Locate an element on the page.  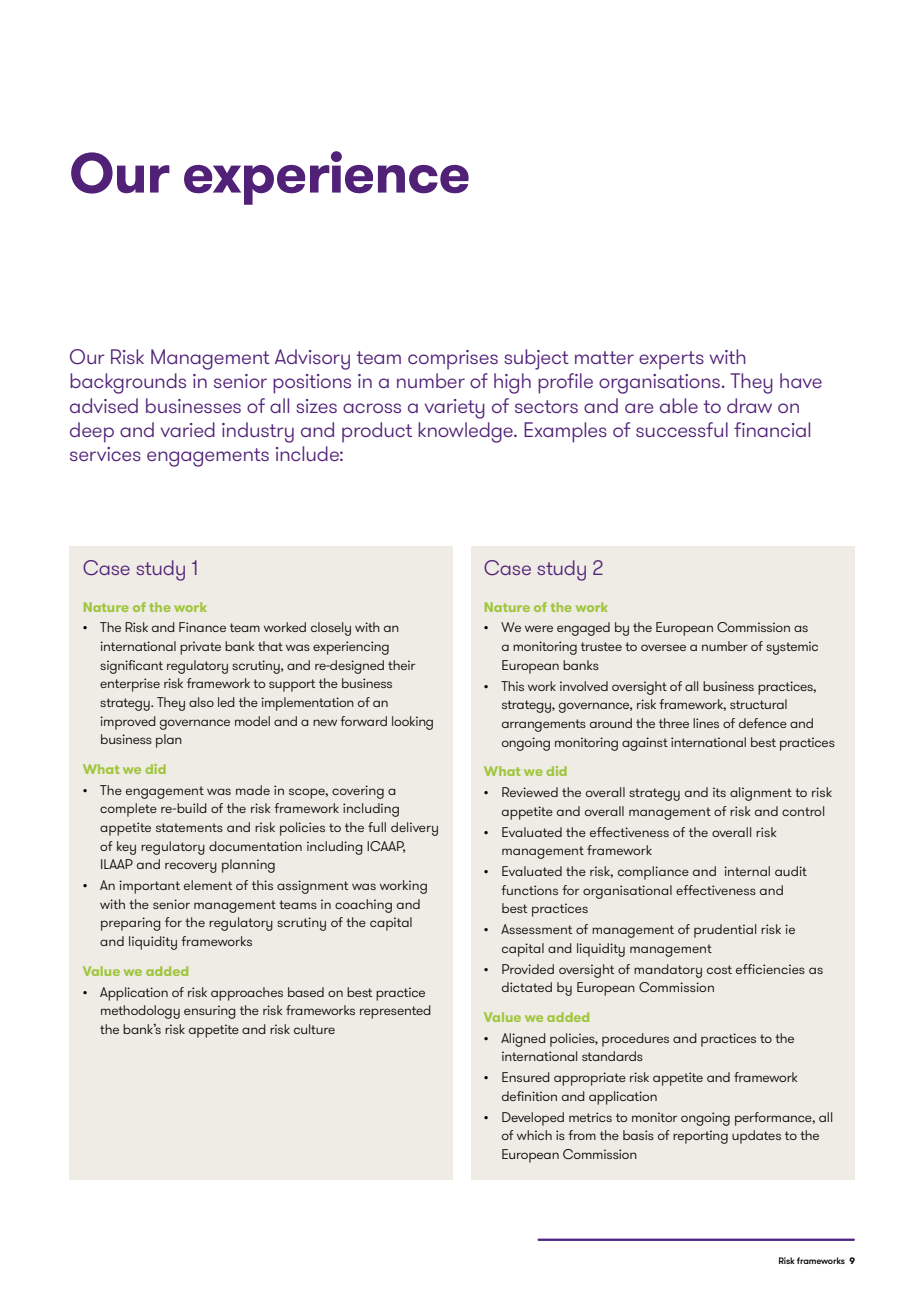
comprises is located at coordinates (453, 360).
